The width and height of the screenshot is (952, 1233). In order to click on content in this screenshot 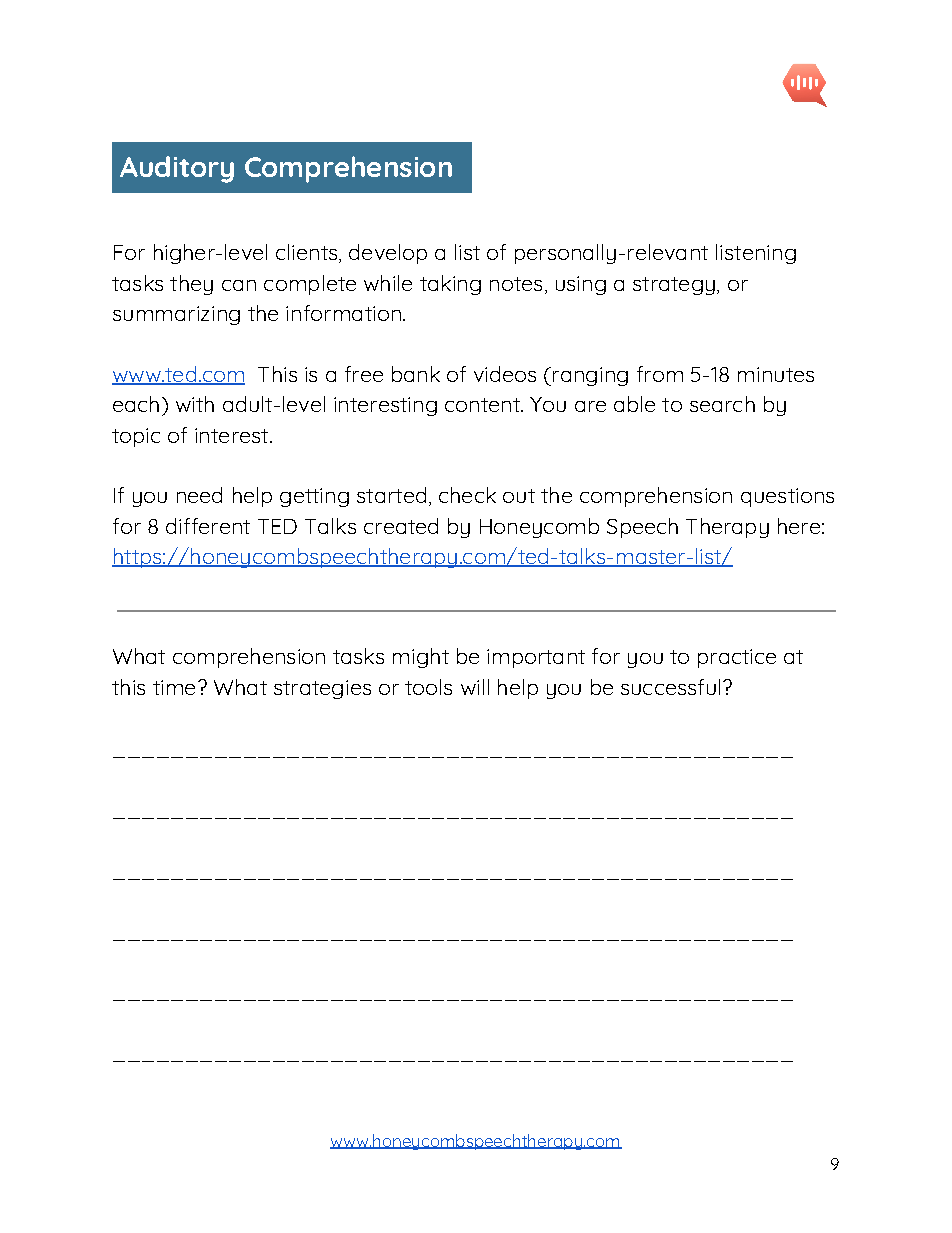, I will do `click(483, 405)`.
